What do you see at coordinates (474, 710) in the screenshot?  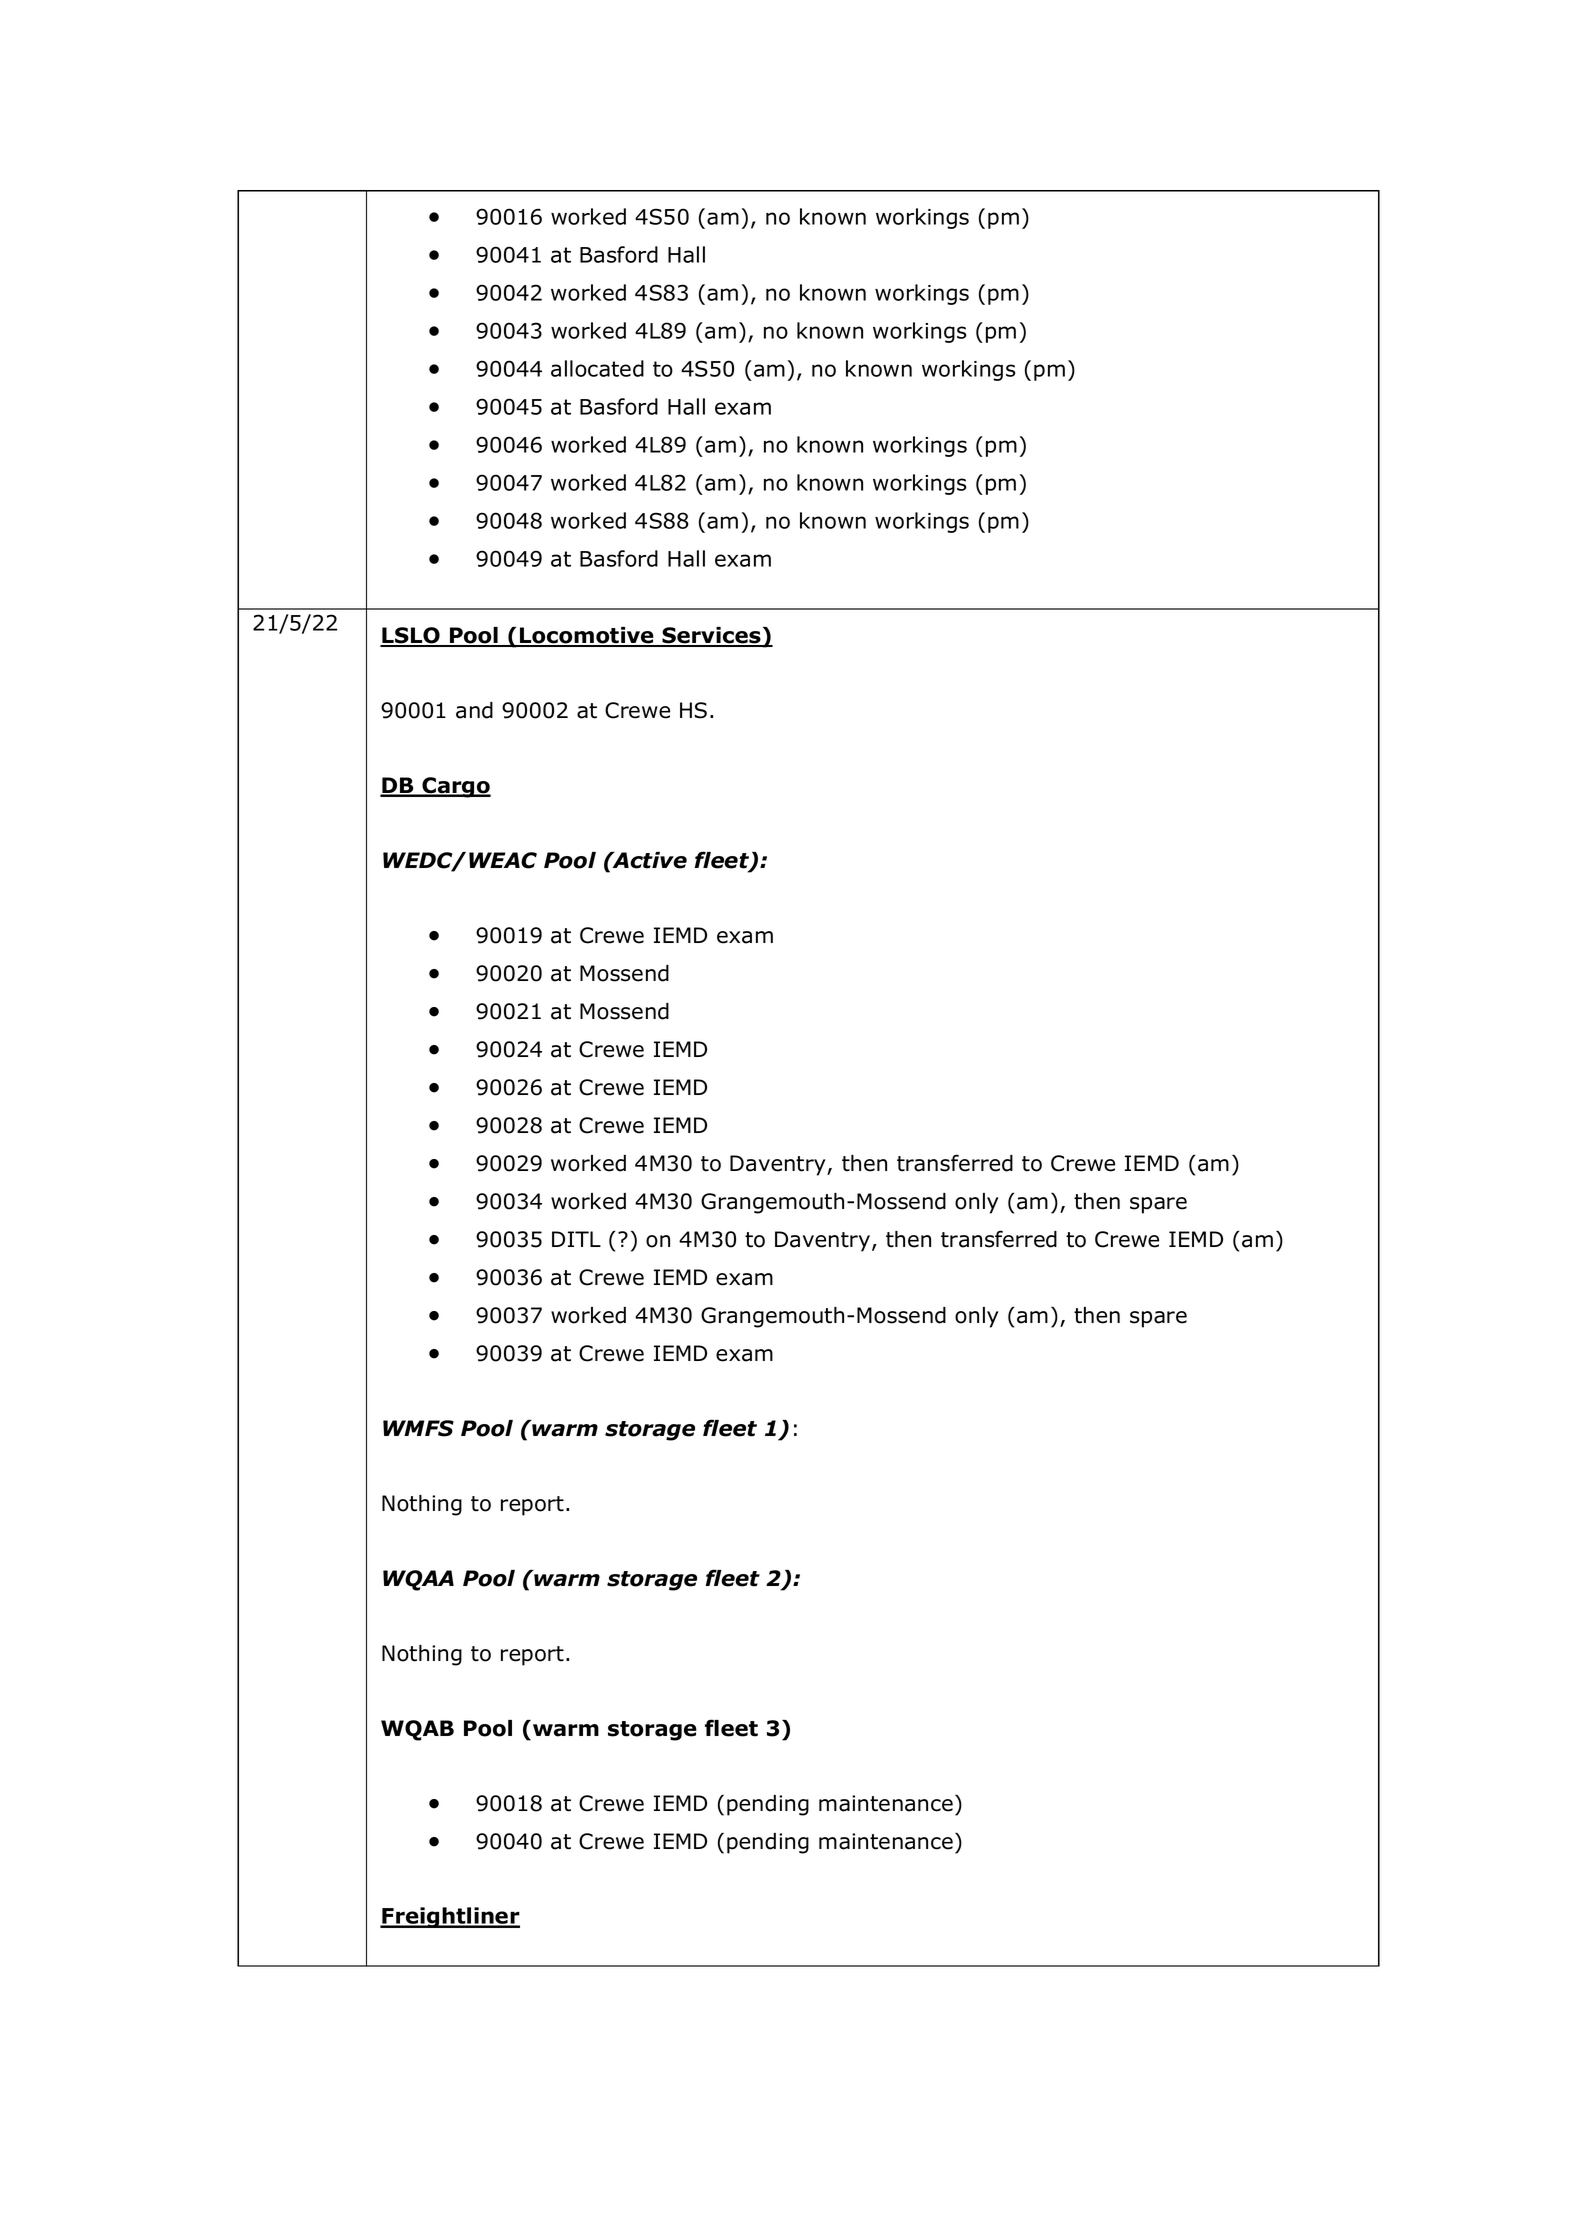 I see `and` at bounding box center [474, 710].
